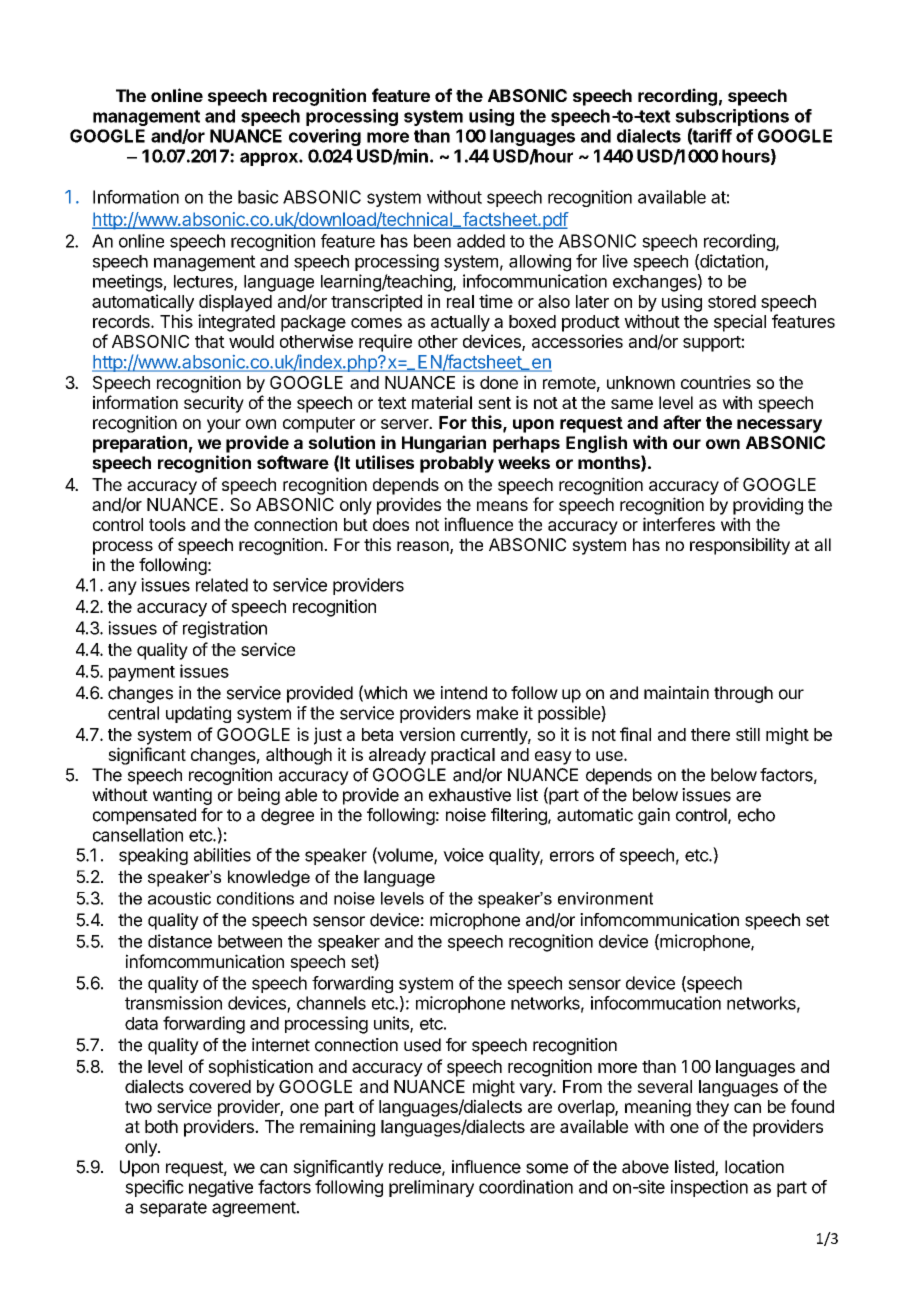 The height and width of the page is (1316, 903). What do you see at coordinates (270, 159) in the page?
I see `approx` at bounding box center [270, 159].
